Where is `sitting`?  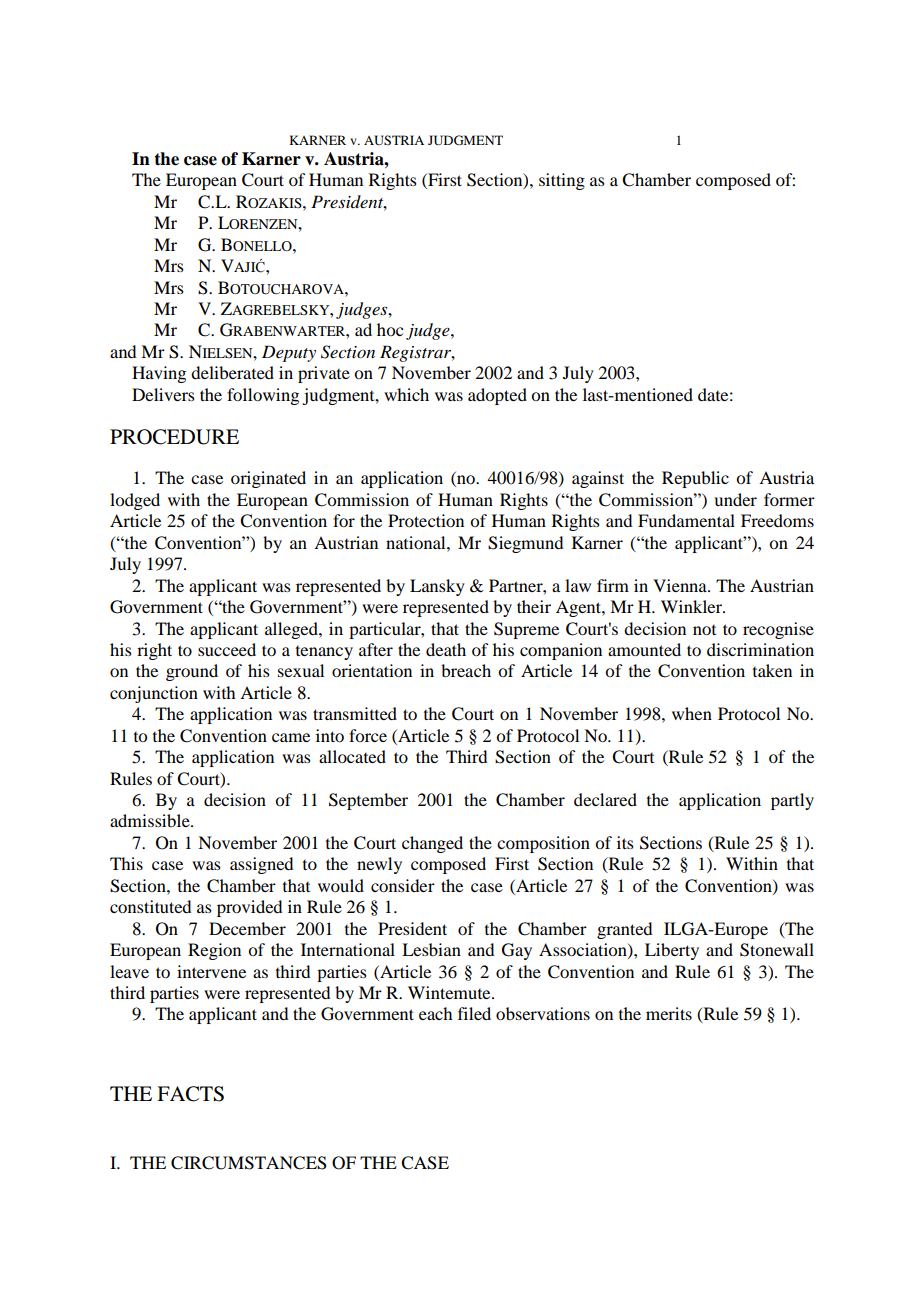 sitting is located at coordinates (562, 181).
